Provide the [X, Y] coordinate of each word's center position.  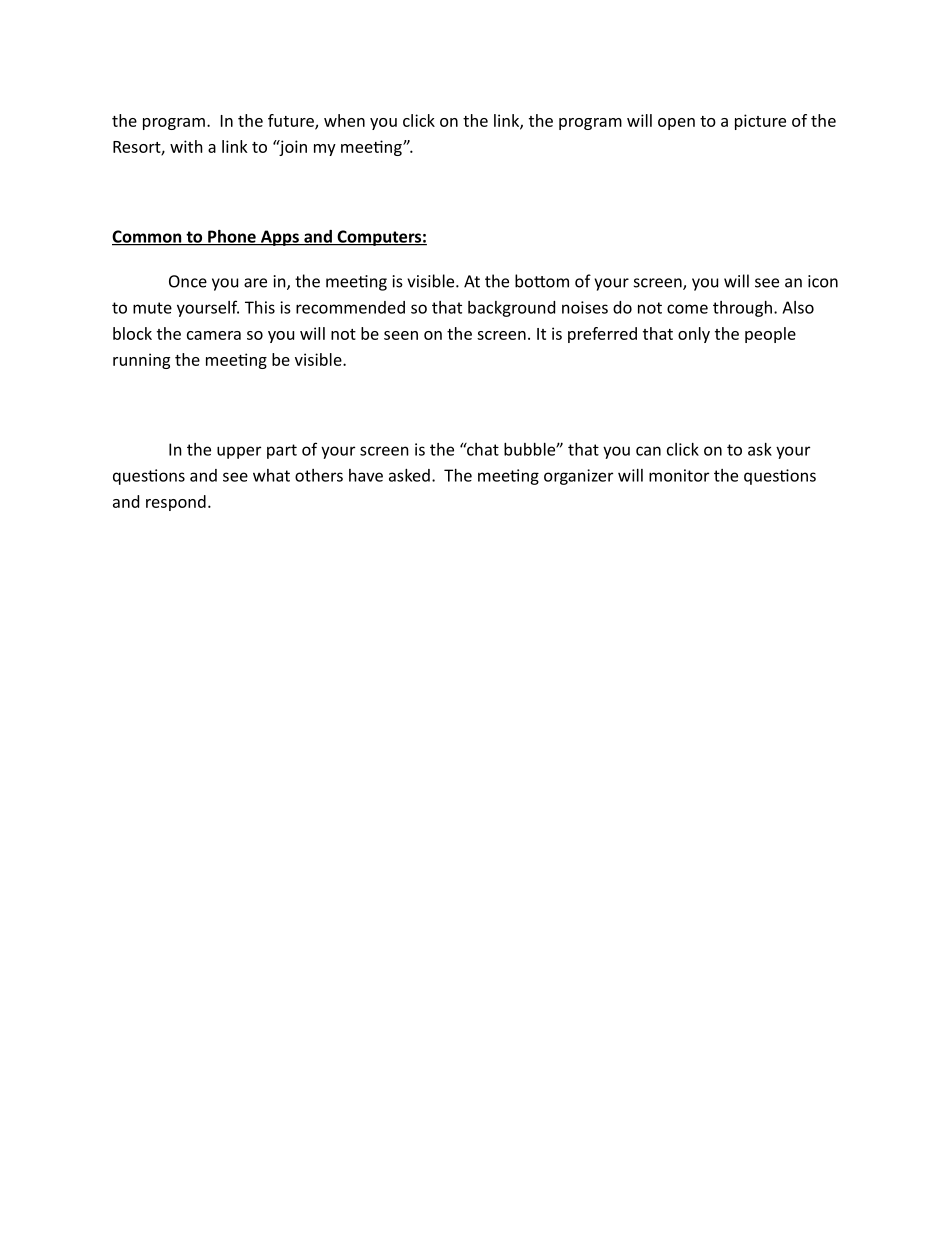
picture [760, 122]
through [742, 309]
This [260, 307]
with [186, 146]
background [511, 309]
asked [409, 475]
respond [176, 503]
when [344, 120]
